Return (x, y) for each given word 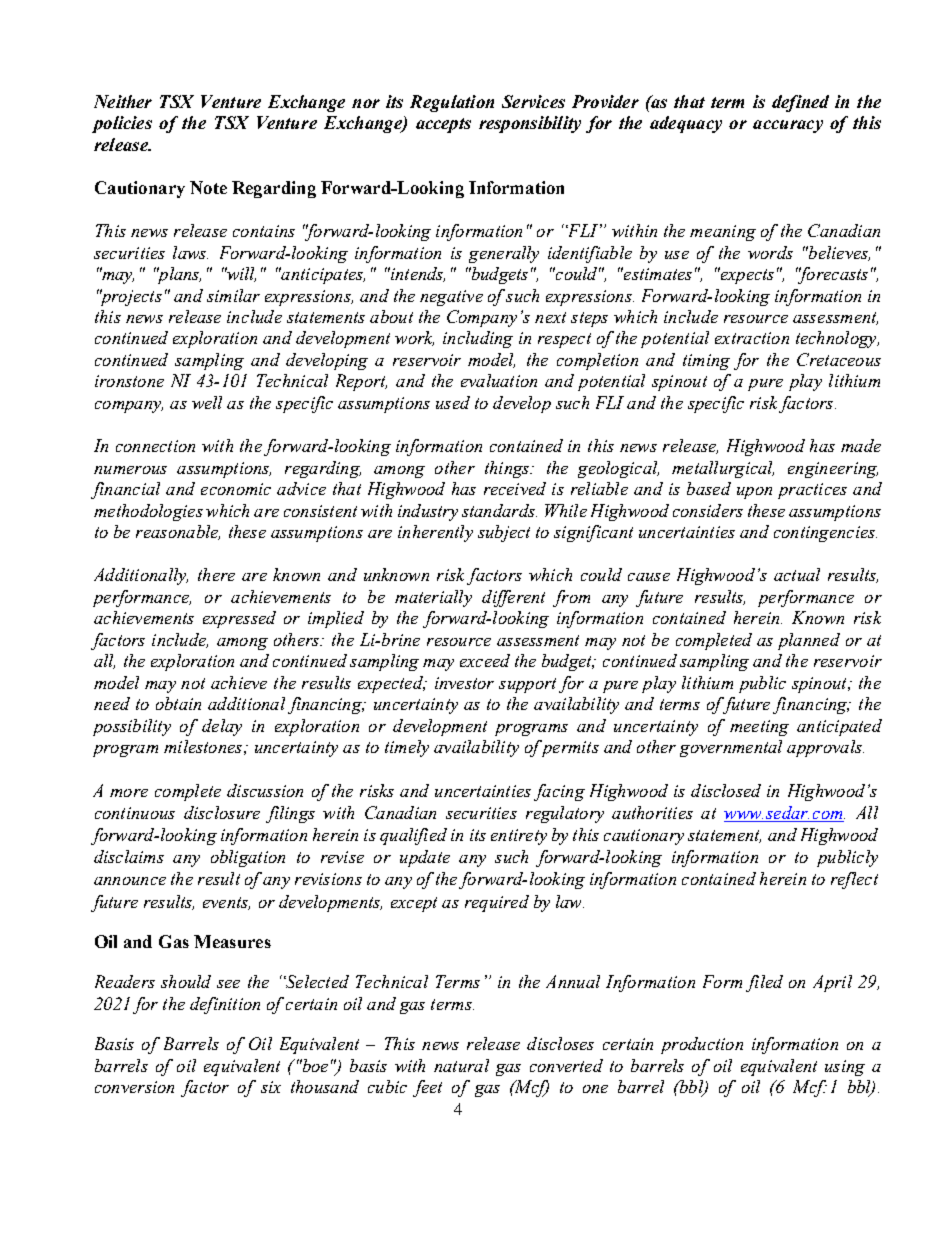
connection (155, 446)
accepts (443, 125)
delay (222, 727)
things (508, 469)
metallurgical (723, 469)
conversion (134, 1087)
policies (122, 124)
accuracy (788, 126)
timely (407, 748)
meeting (759, 728)
